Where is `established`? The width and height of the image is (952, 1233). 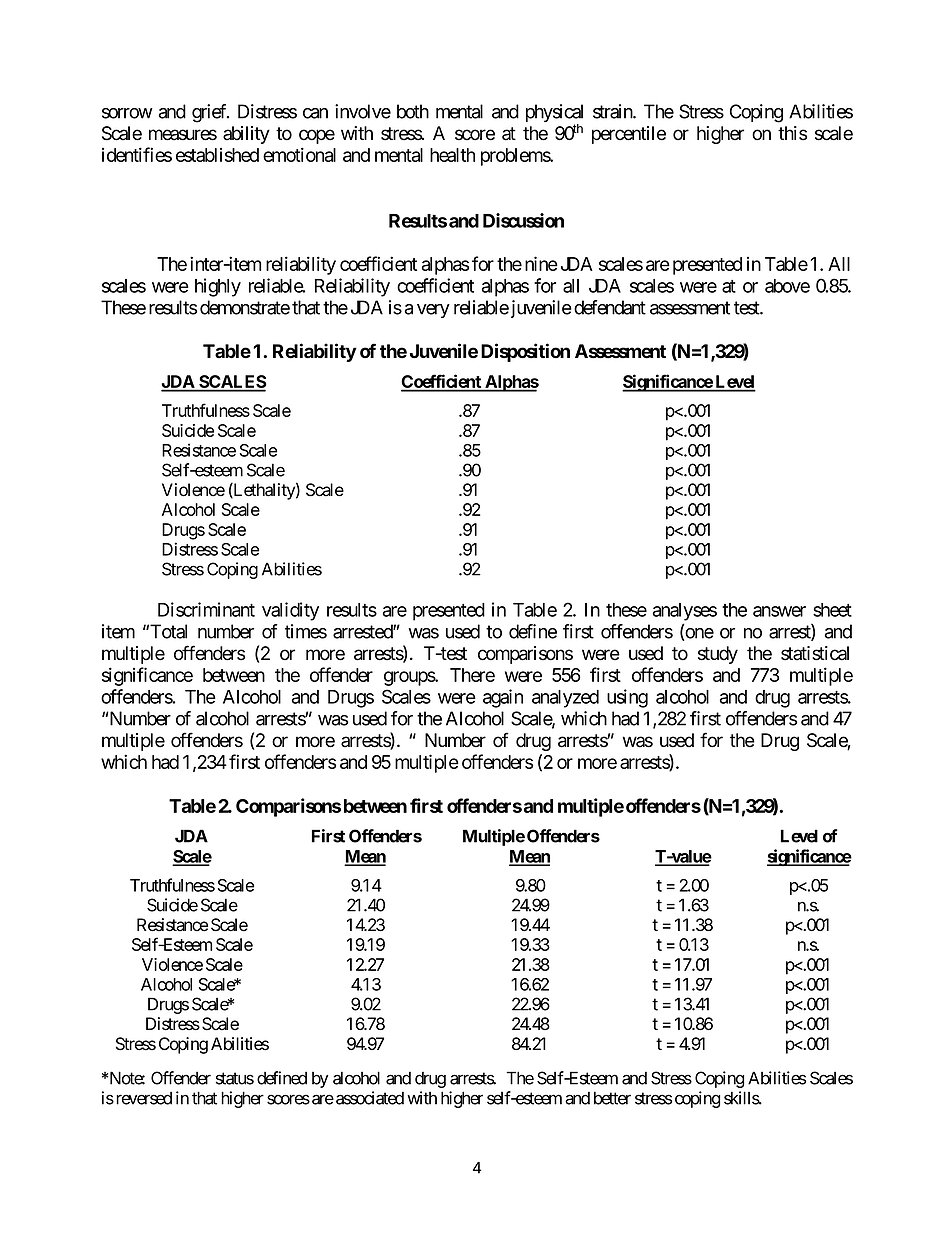
established is located at coordinates (217, 155).
